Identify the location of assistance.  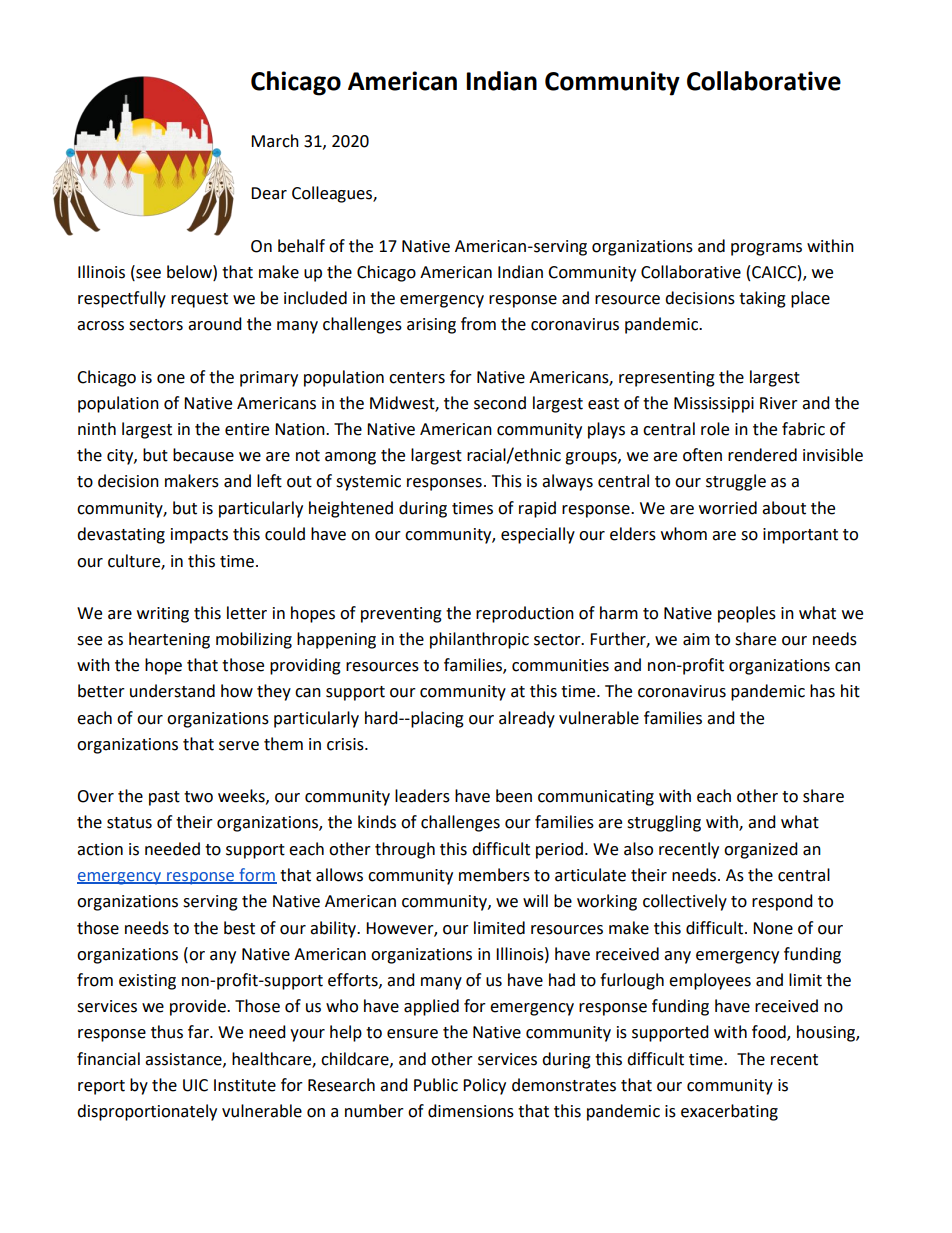
(184, 1060).
